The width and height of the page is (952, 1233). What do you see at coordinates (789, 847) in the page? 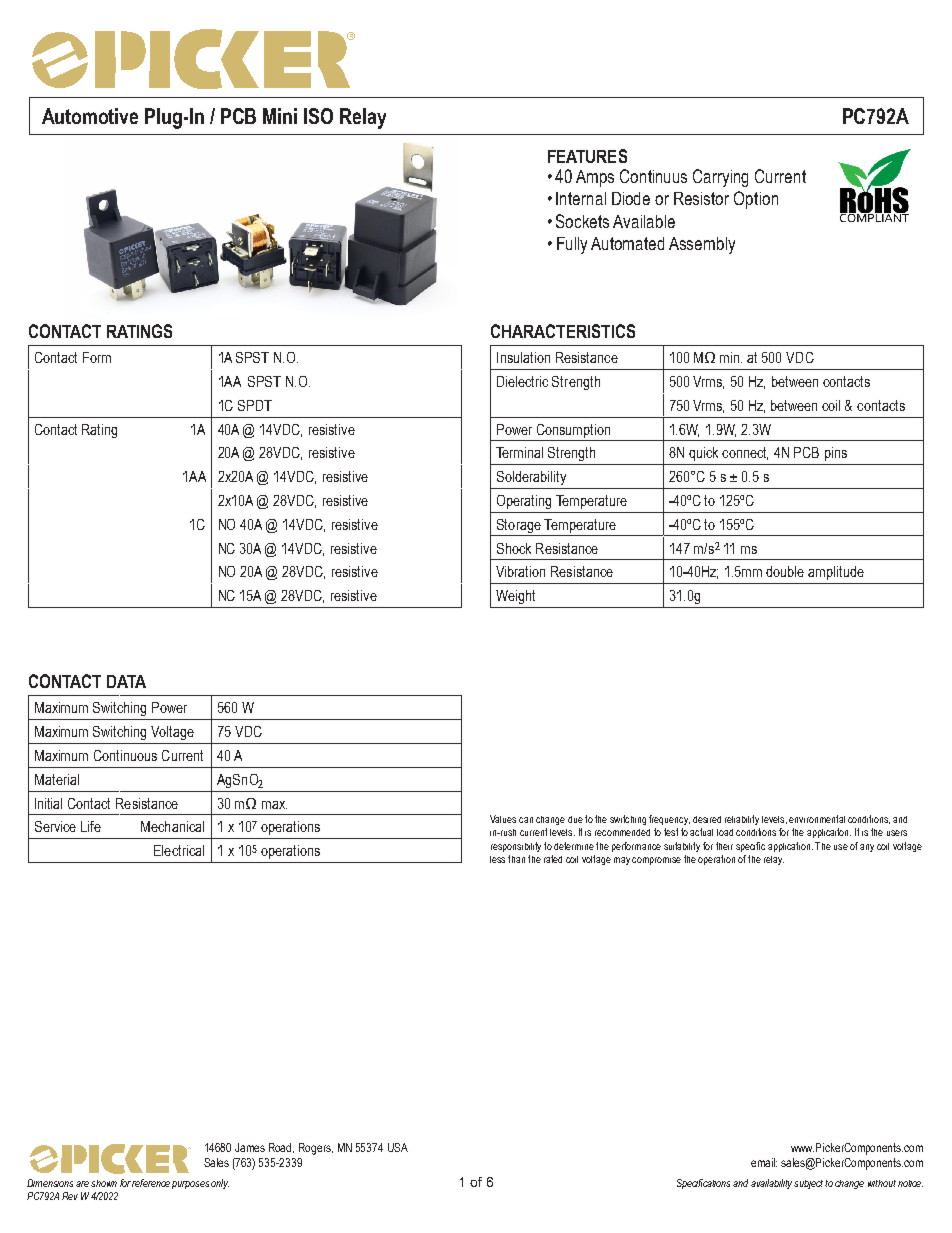
I see `application` at bounding box center [789, 847].
